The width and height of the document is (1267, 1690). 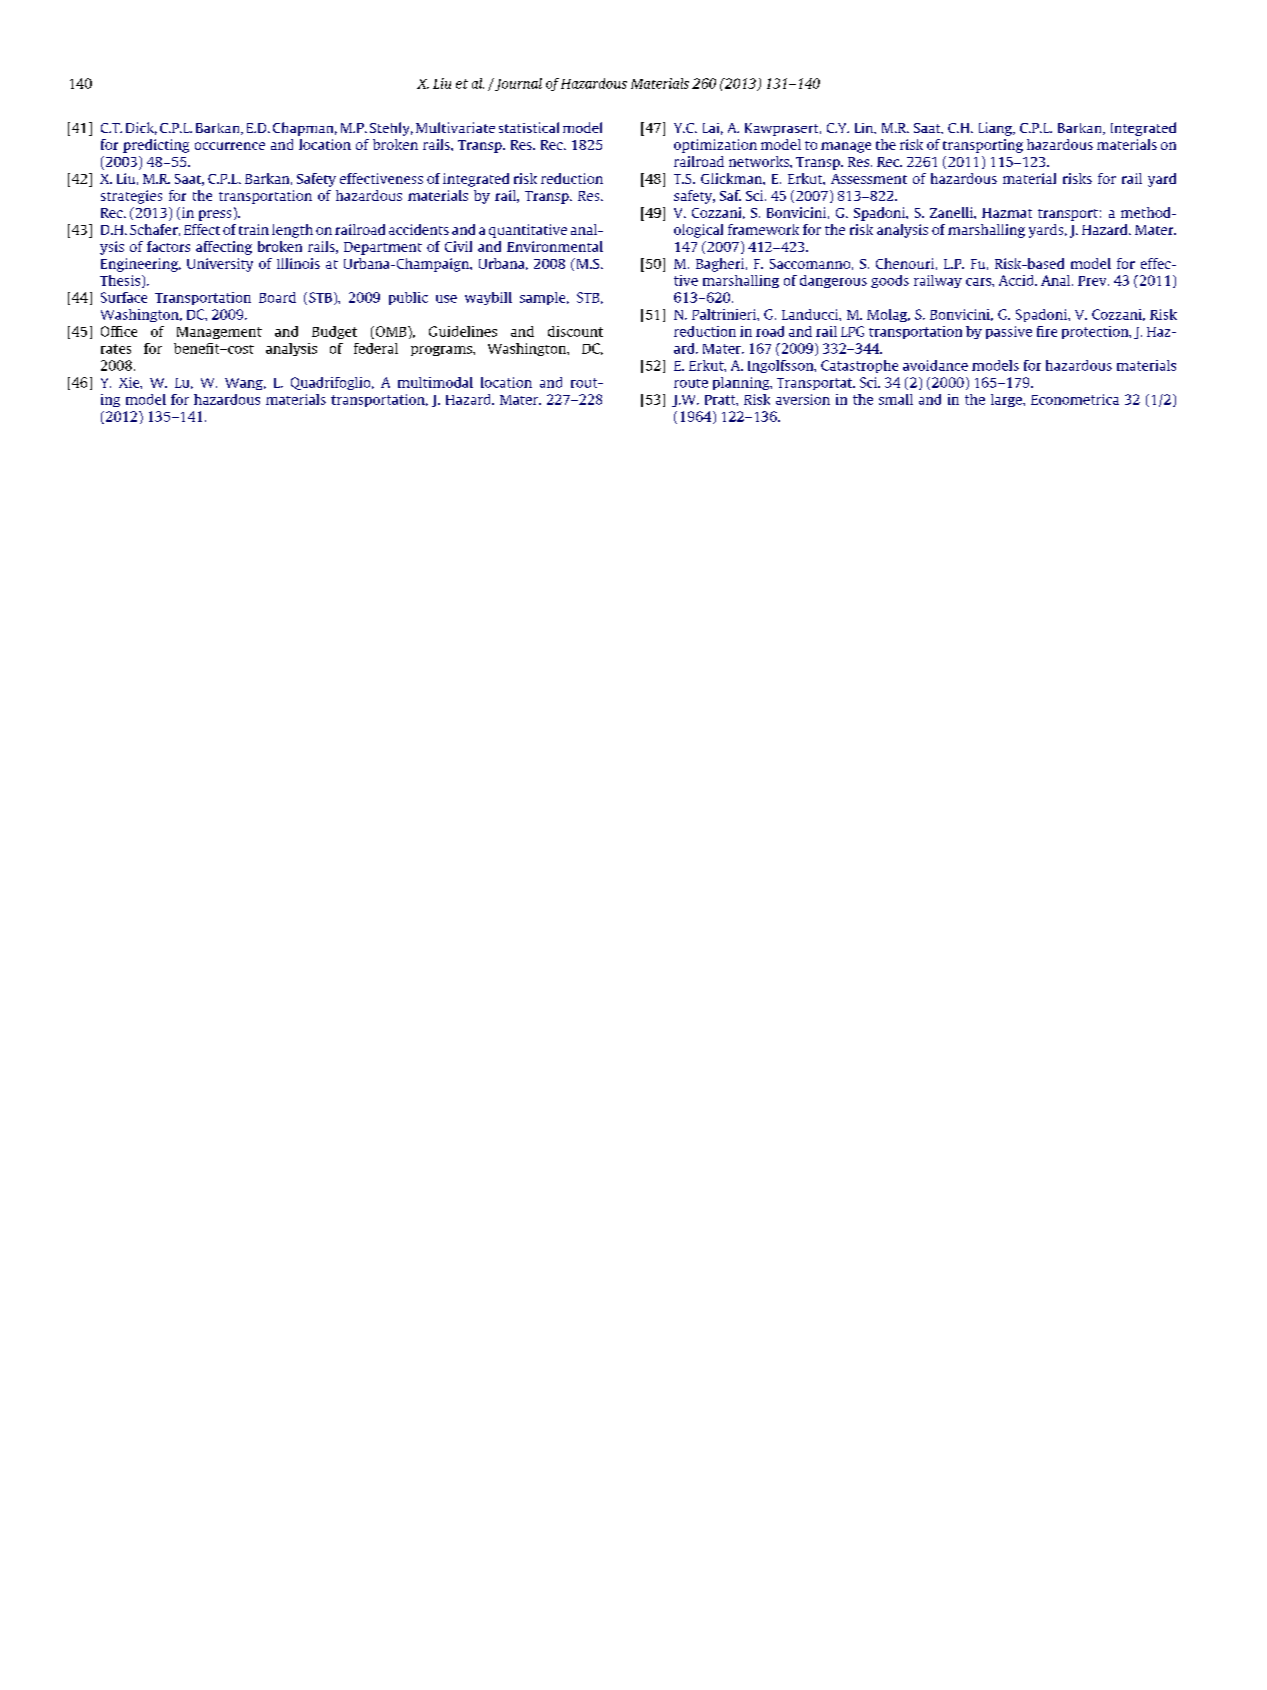 I want to click on Environmental, so click(x=555, y=246).
